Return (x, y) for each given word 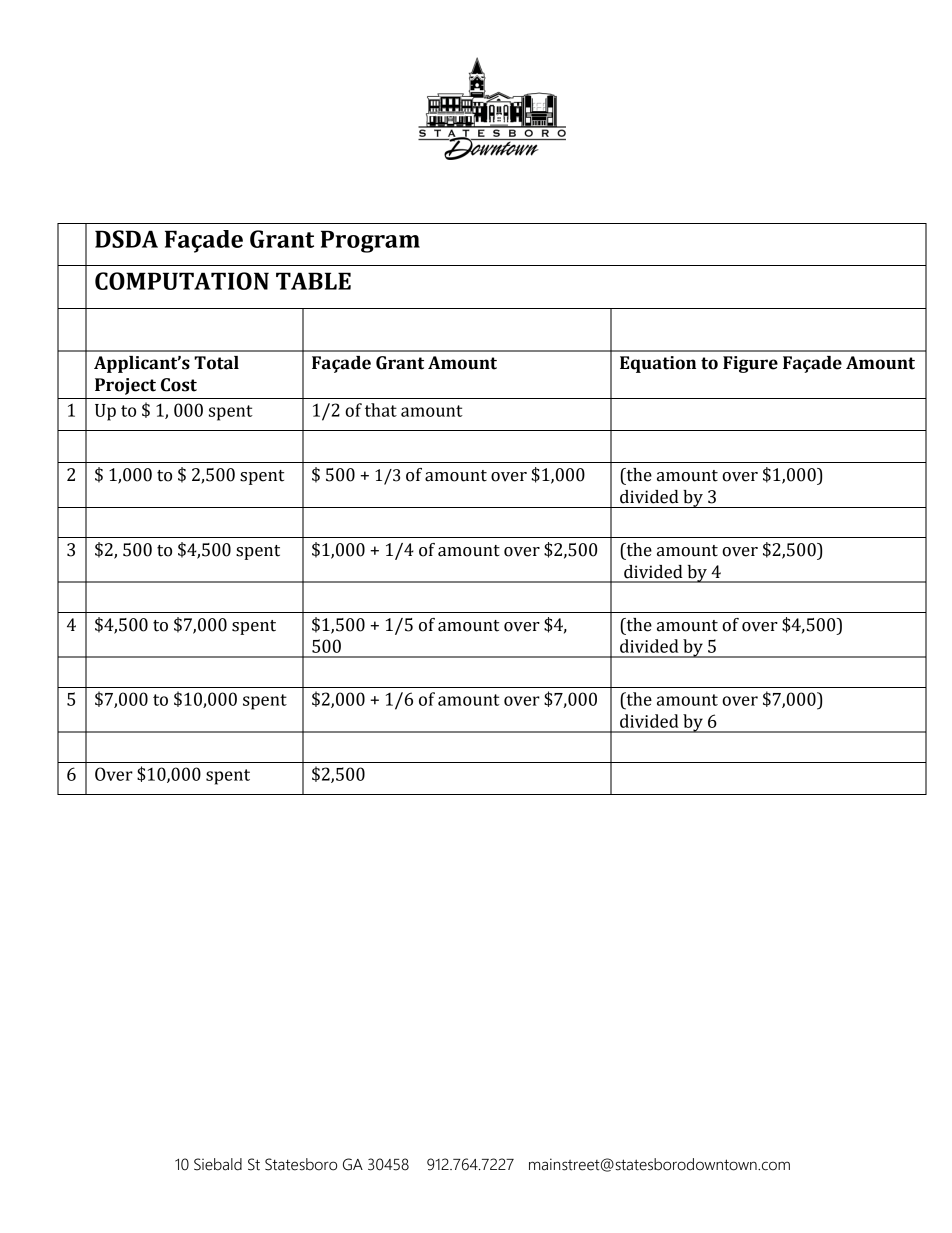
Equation (658, 364)
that (381, 410)
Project (125, 386)
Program (370, 241)
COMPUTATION (182, 281)
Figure (750, 364)
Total (216, 363)
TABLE (313, 281)
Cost (179, 385)
